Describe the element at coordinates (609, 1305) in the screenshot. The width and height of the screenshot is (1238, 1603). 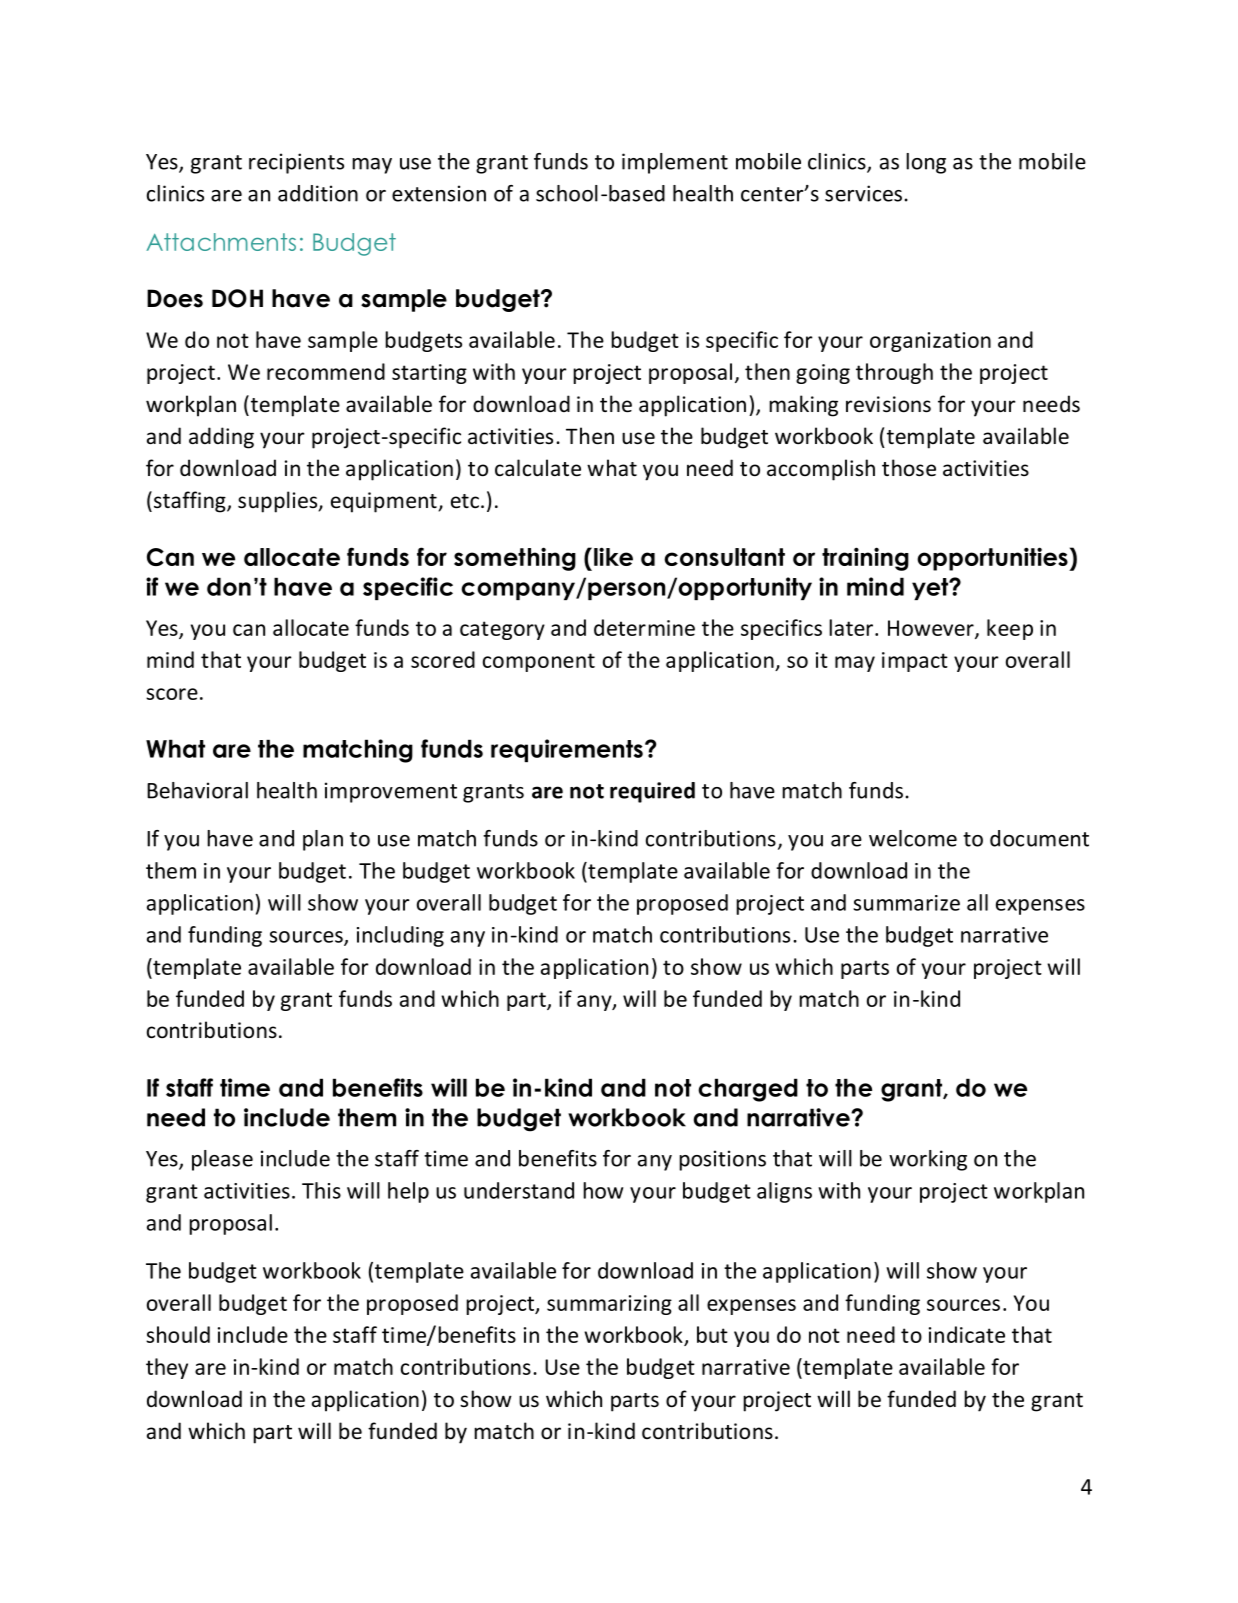
I see `summarizing` at that location.
